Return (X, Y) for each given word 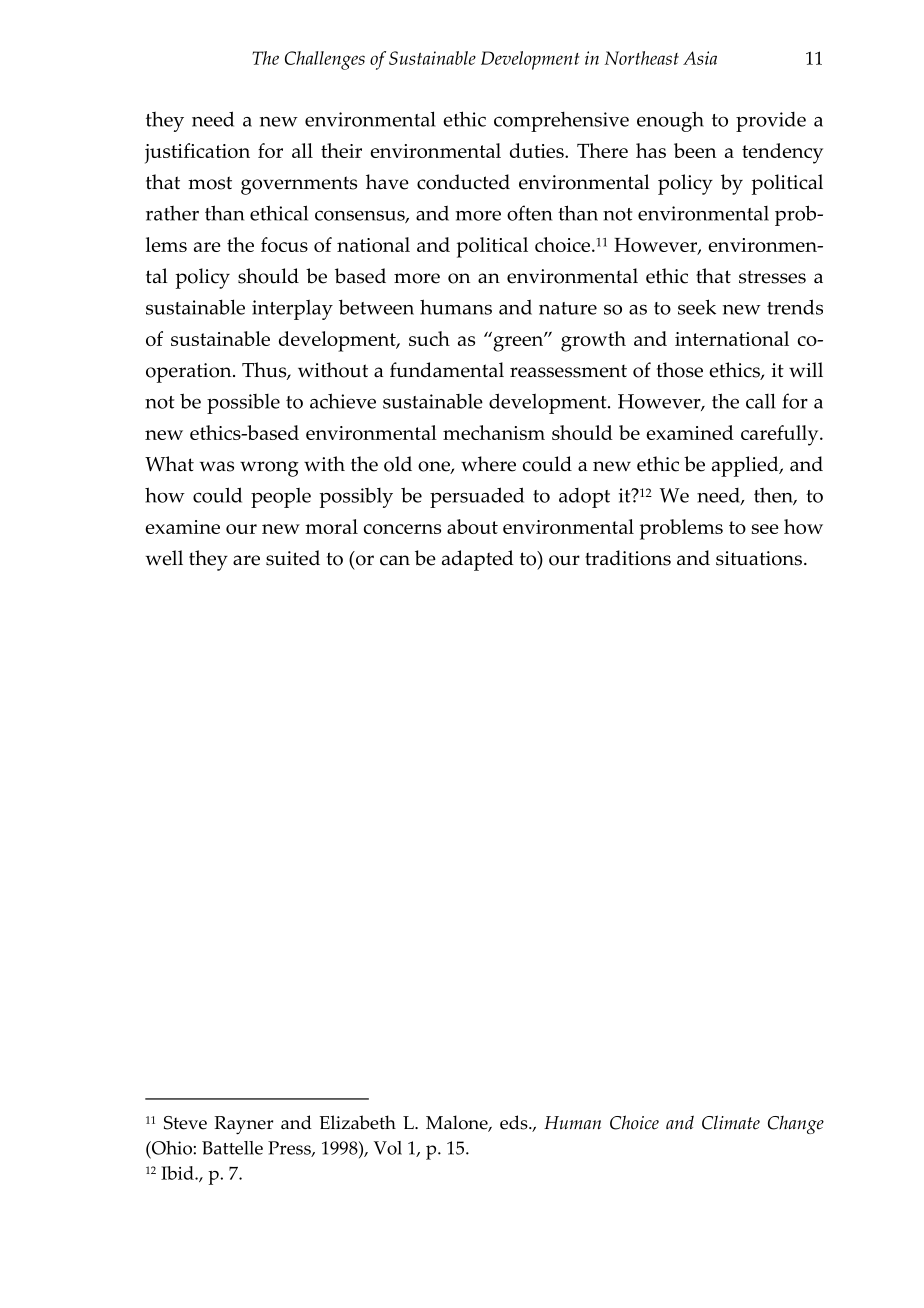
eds (515, 1122)
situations (759, 558)
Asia (700, 58)
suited (293, 558)
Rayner (243, 1125)
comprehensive (561, 122)
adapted (478, 560)
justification (197, 153)
